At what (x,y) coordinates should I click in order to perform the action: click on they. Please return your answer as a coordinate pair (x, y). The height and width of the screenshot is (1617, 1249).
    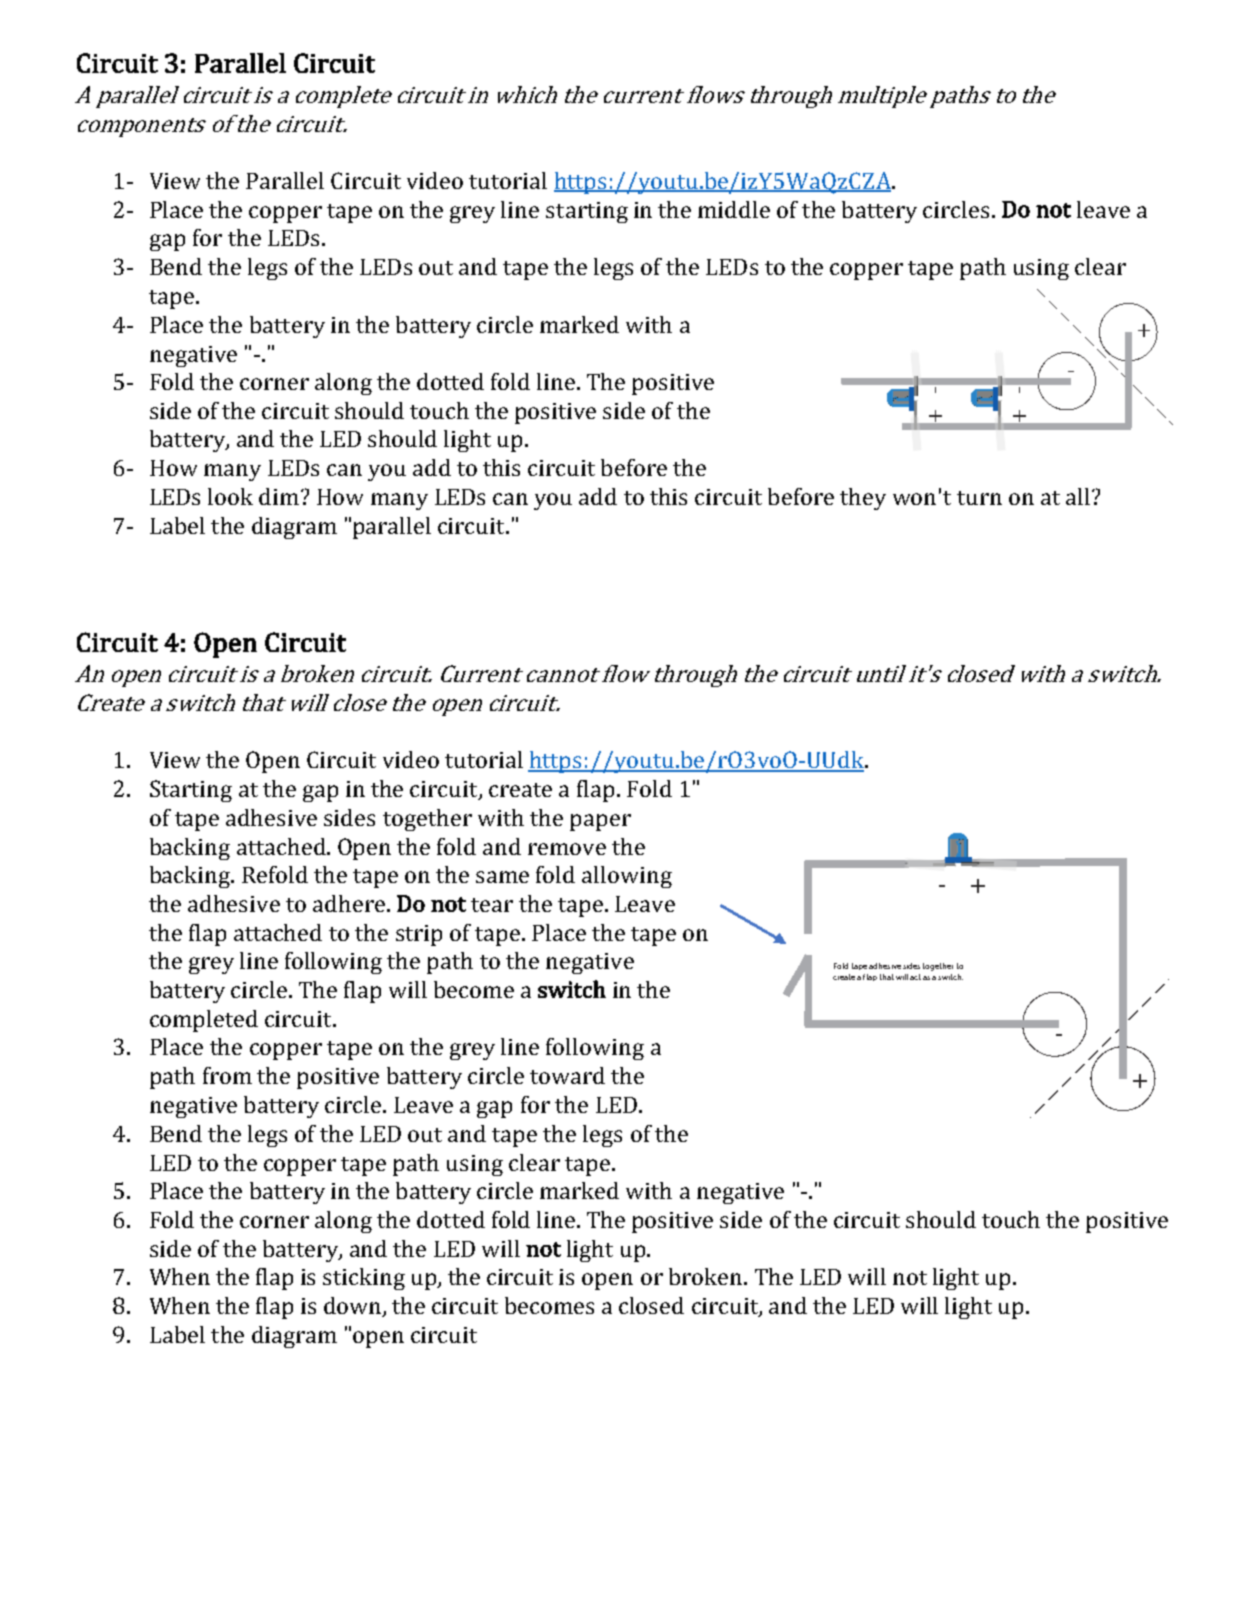
    Looking at the image, I should click on (863, 499).
